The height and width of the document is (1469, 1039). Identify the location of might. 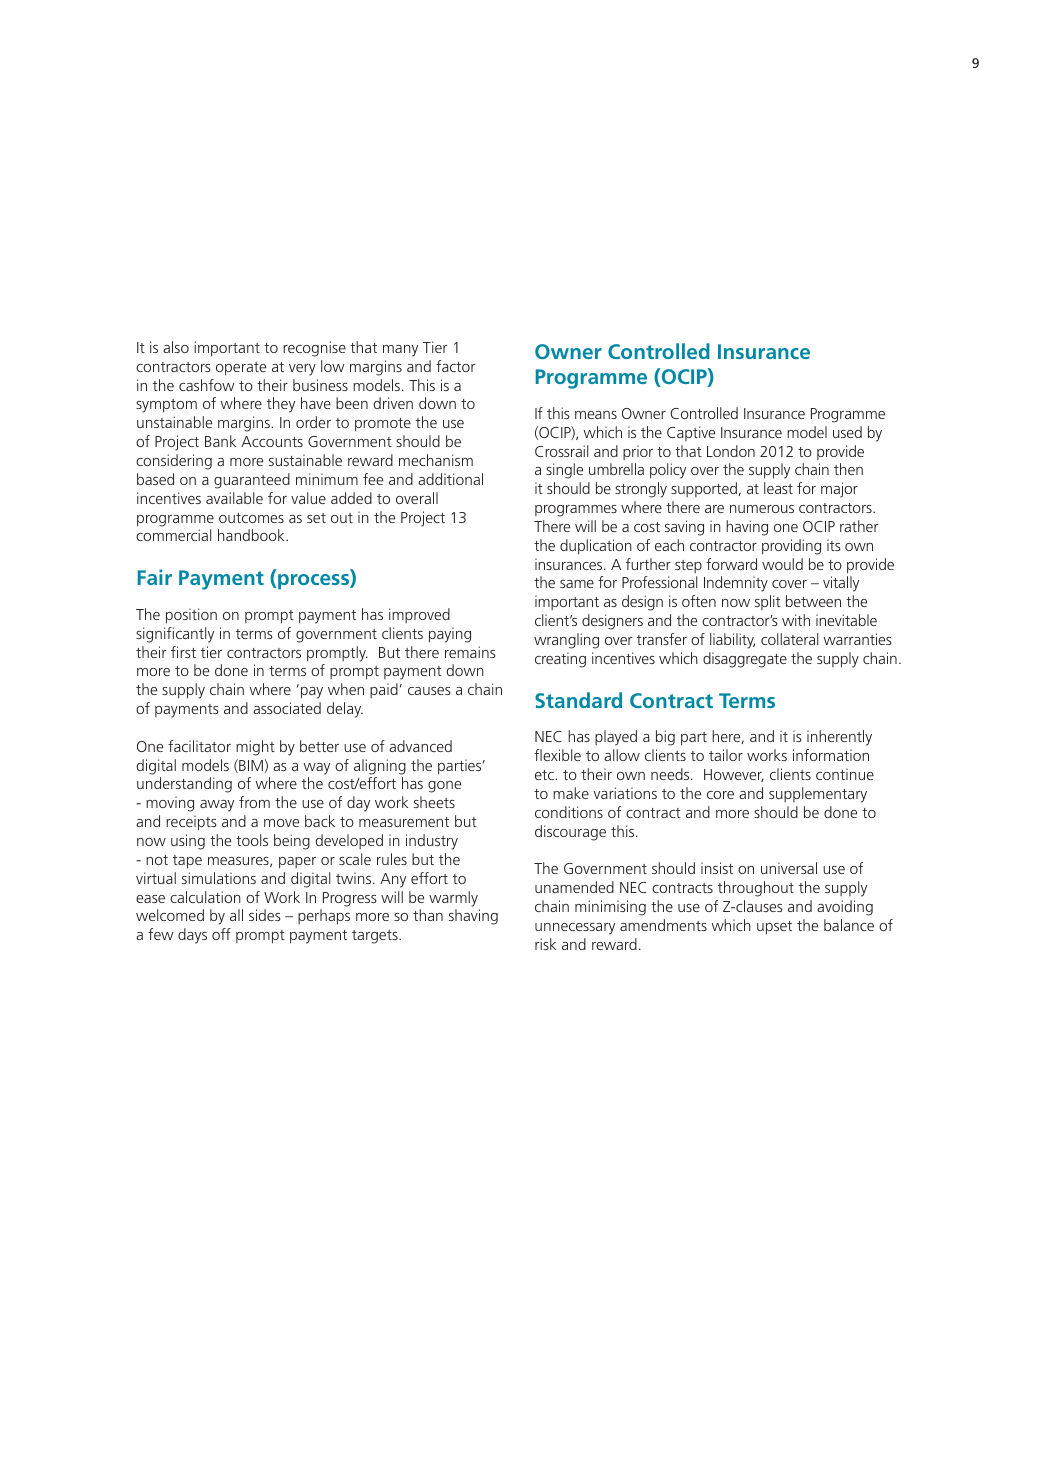
(255, 748).
